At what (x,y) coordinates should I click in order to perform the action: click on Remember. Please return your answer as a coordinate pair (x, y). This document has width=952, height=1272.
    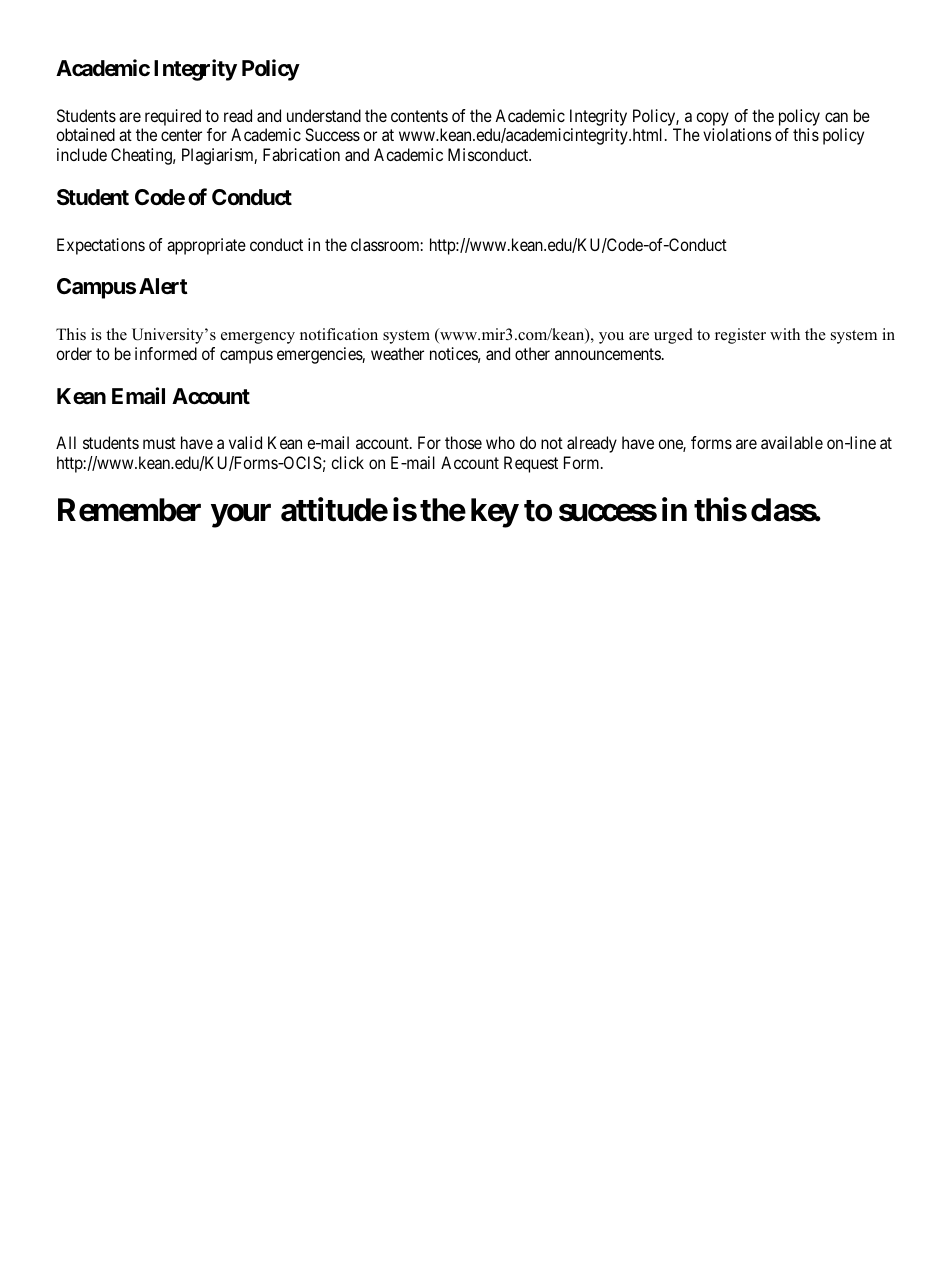
    Looking at the image, I should click on (129, 510).
